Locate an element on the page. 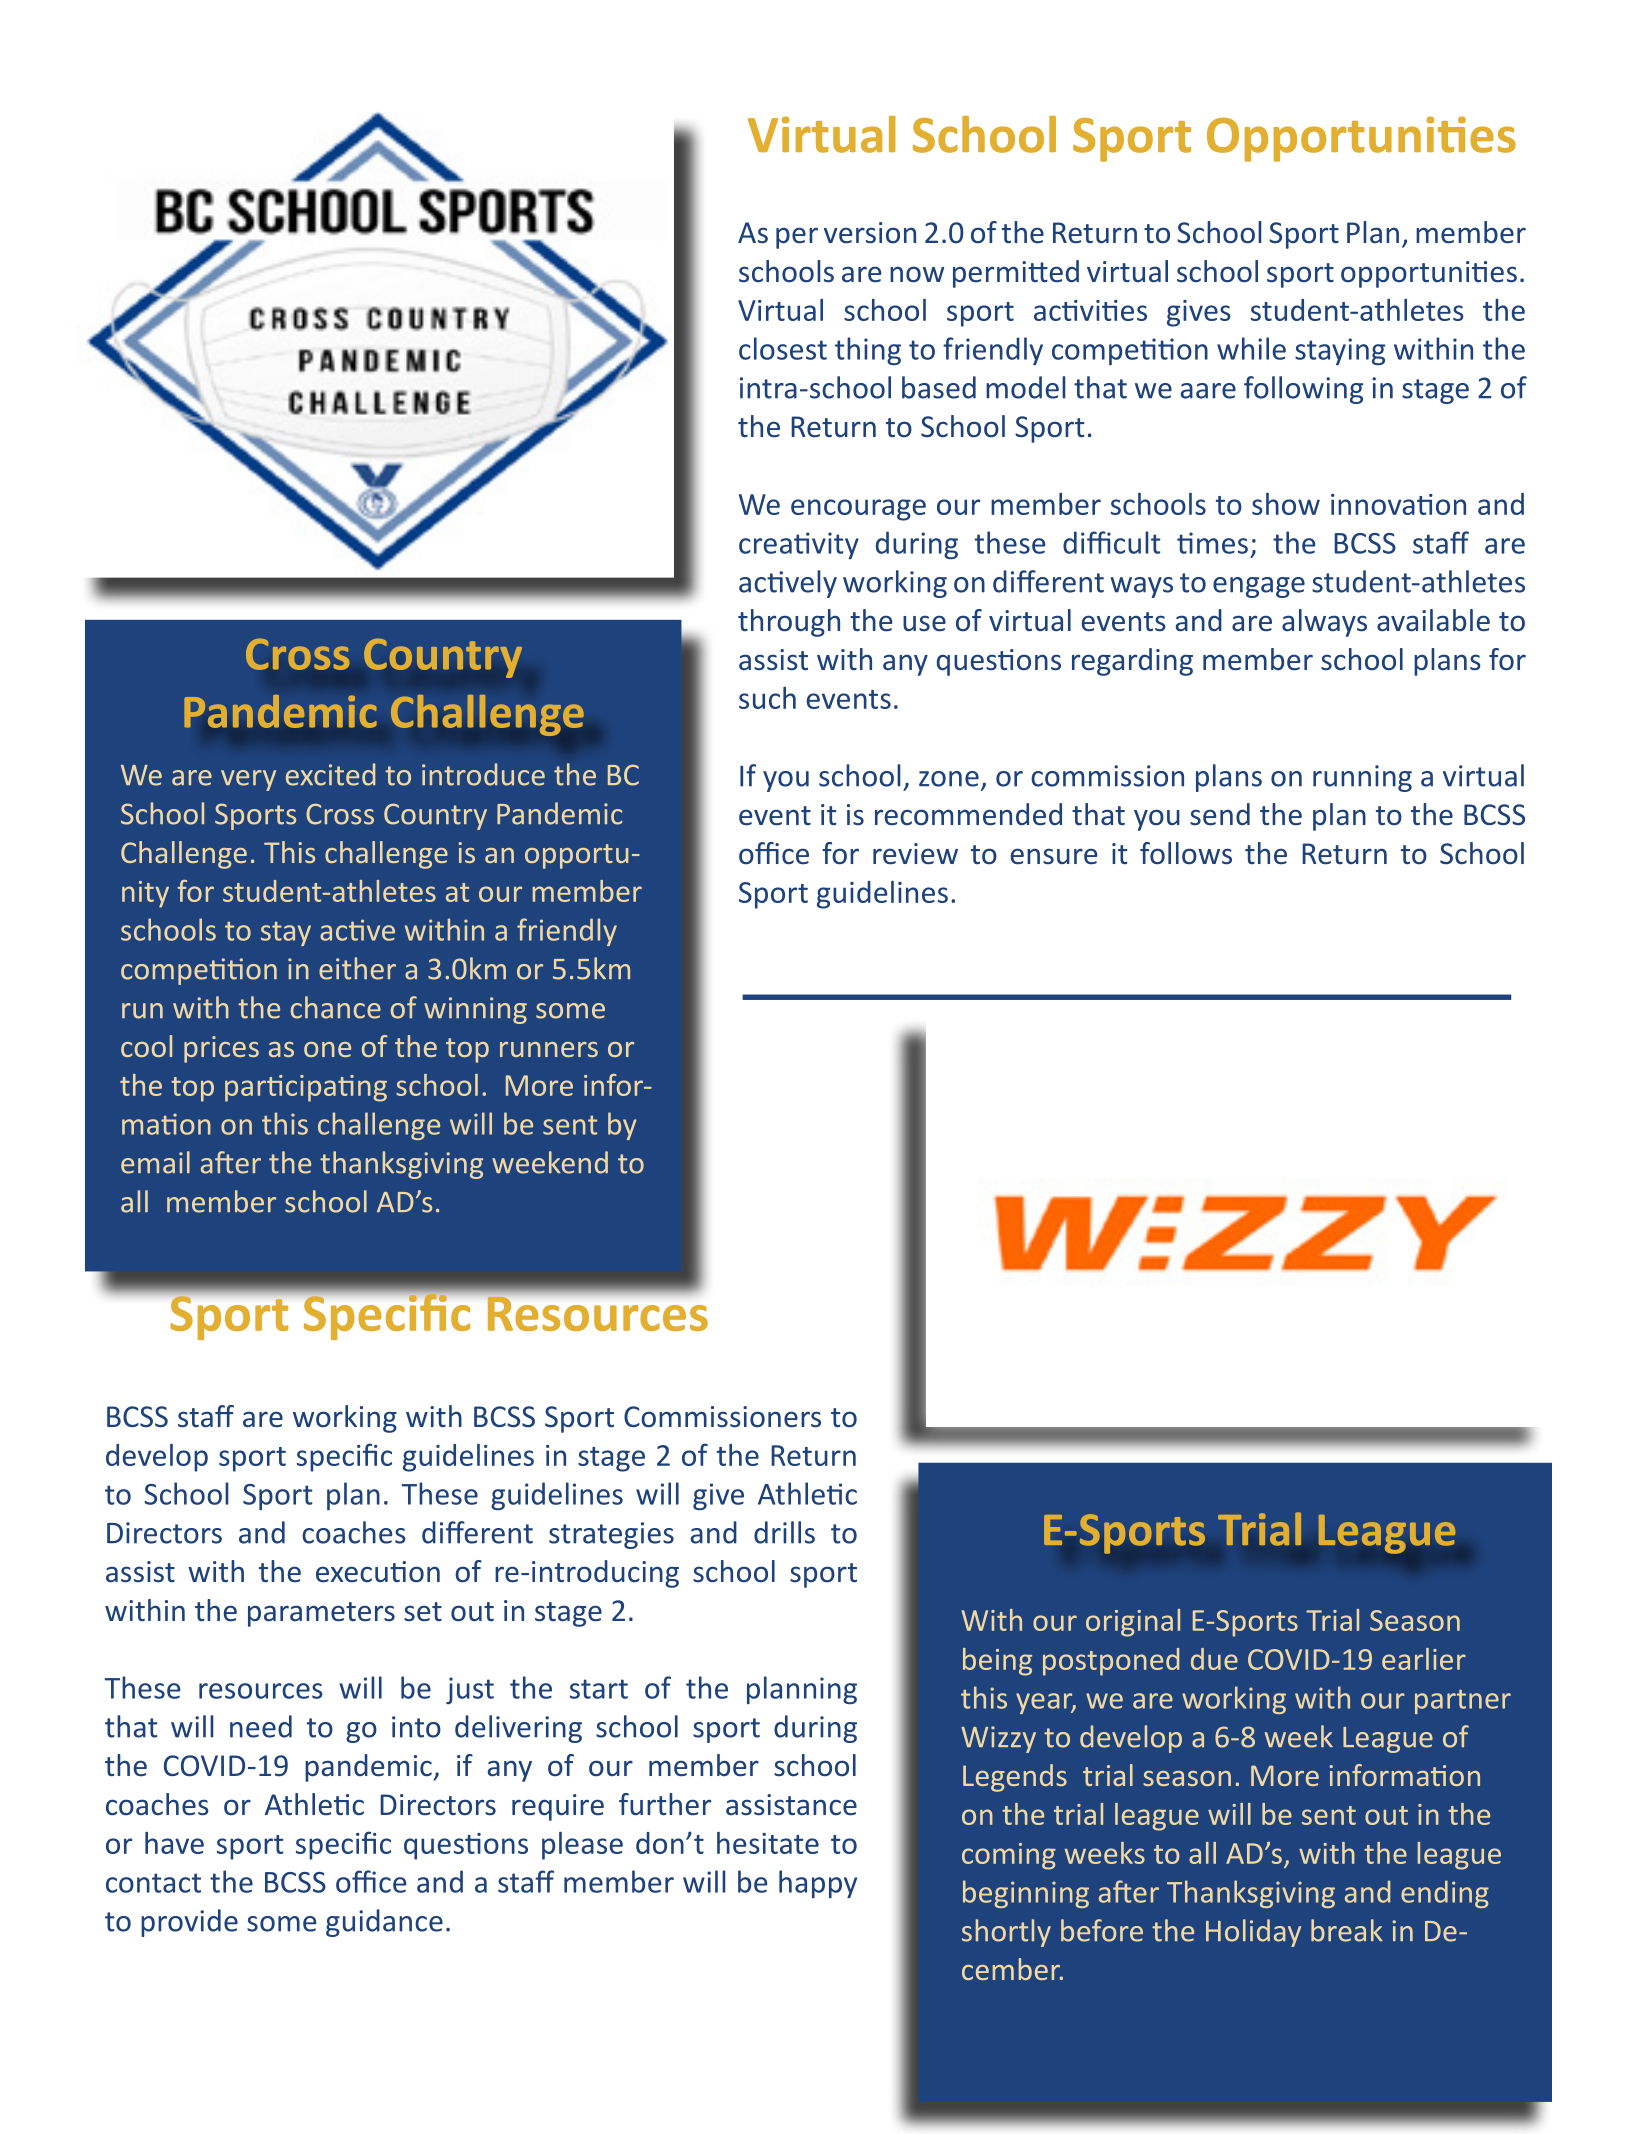  drills is located at coordinates (784, 1532).
